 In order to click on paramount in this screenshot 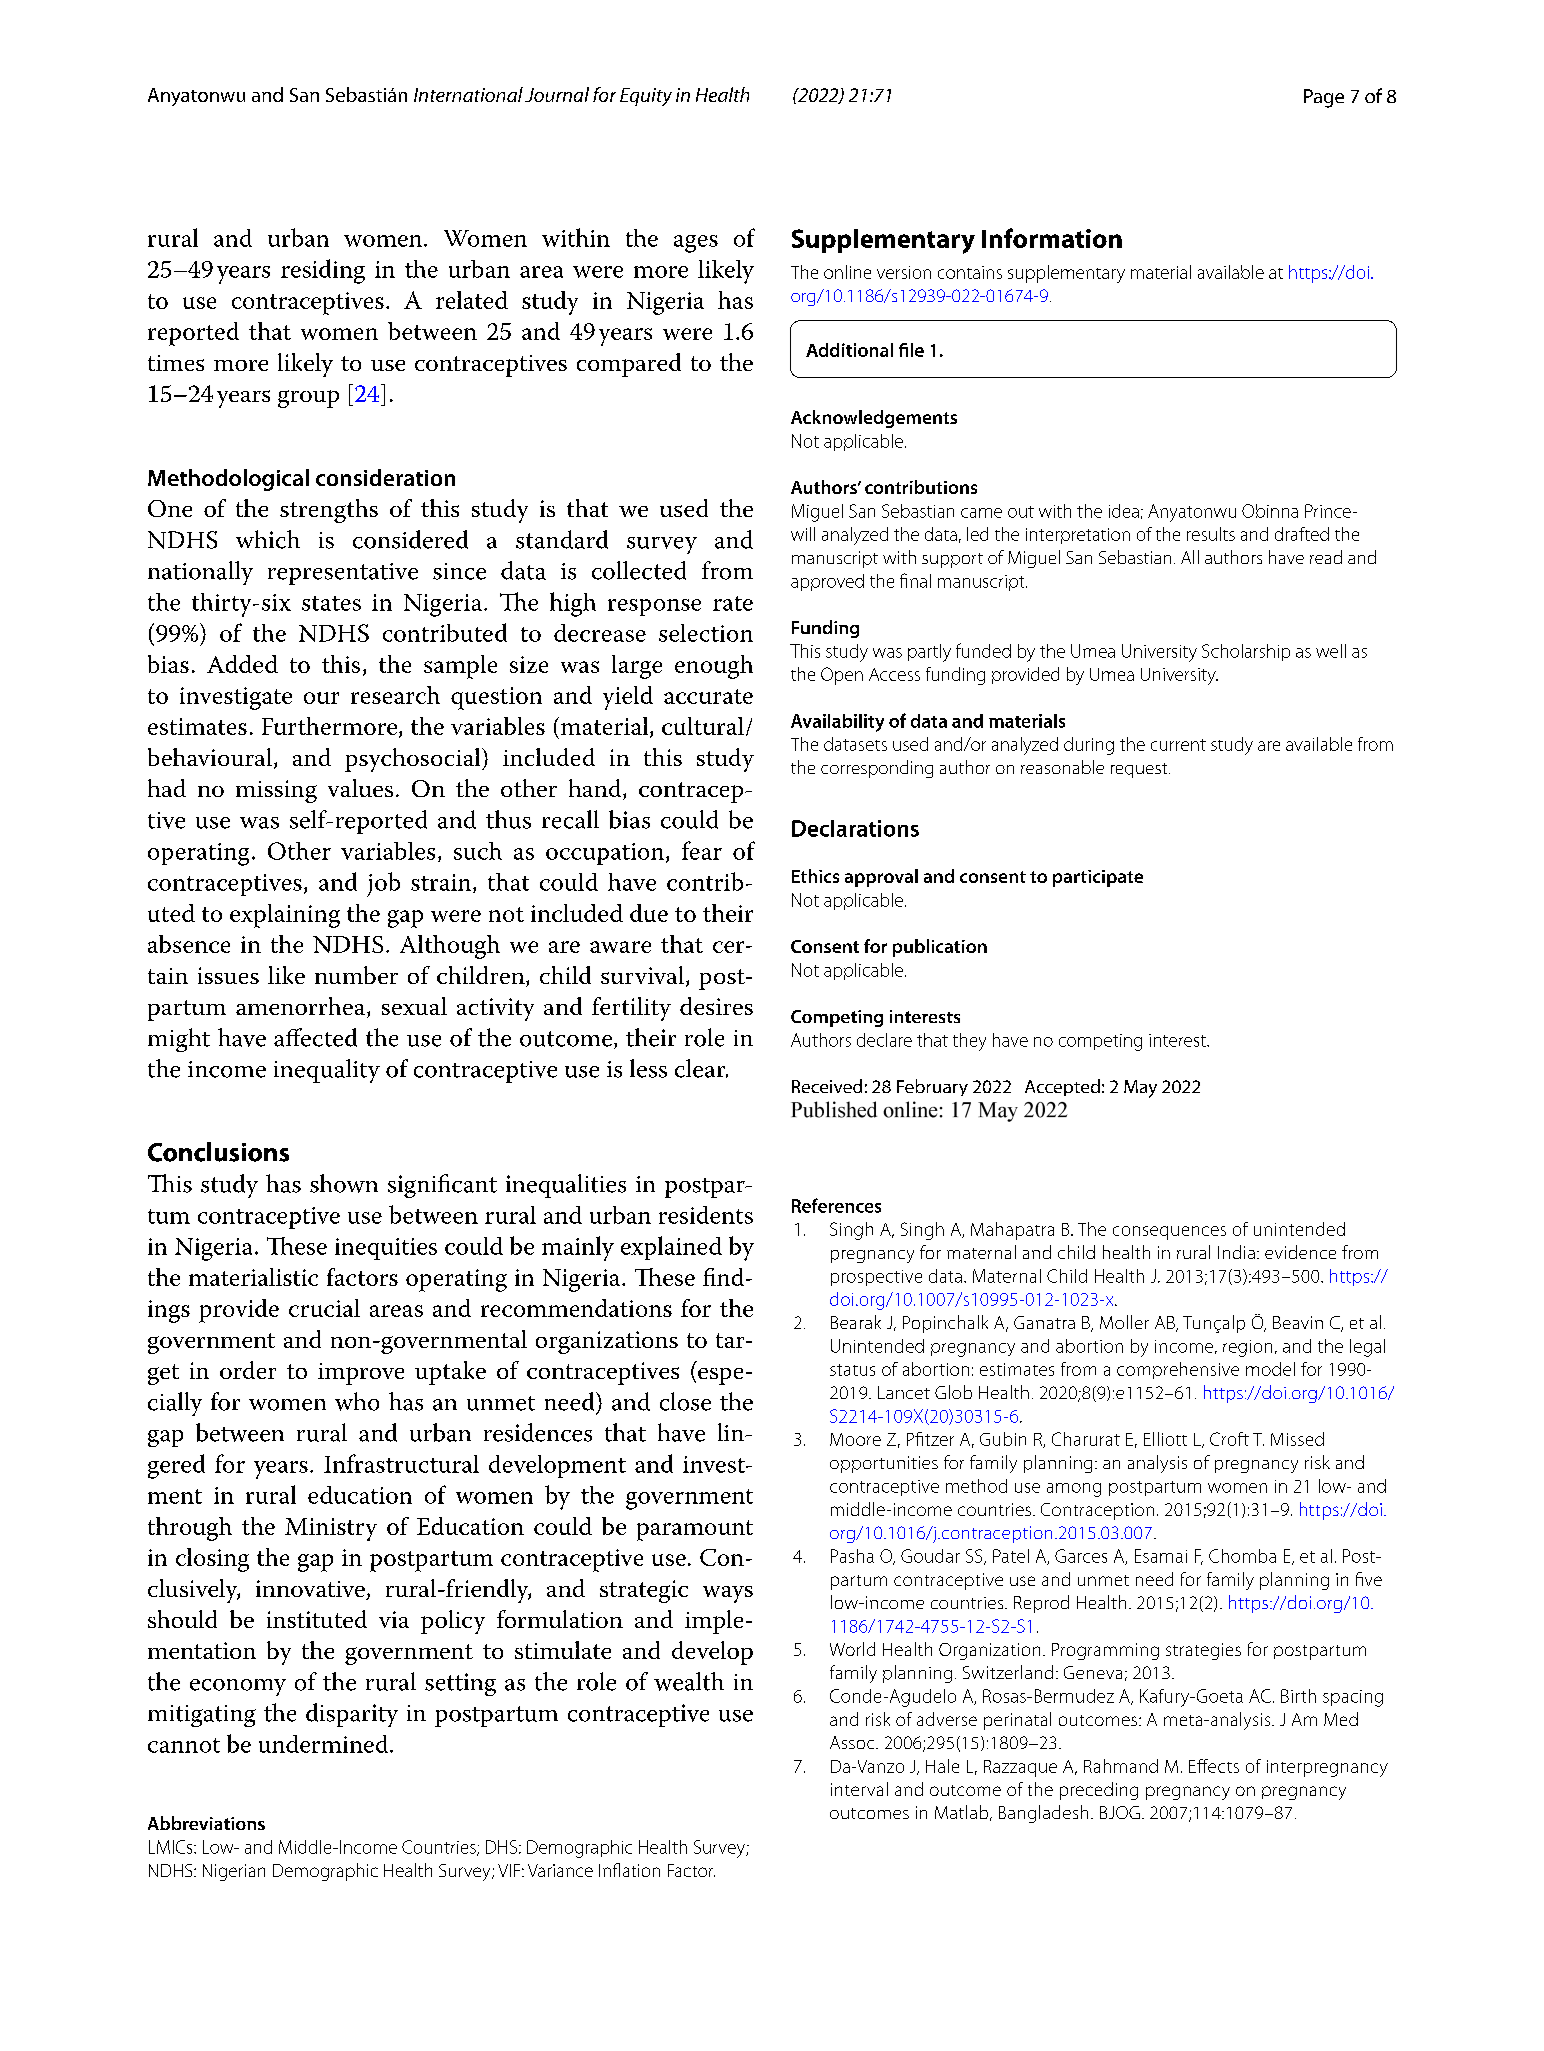, I will do `click(695, 1530)`.
